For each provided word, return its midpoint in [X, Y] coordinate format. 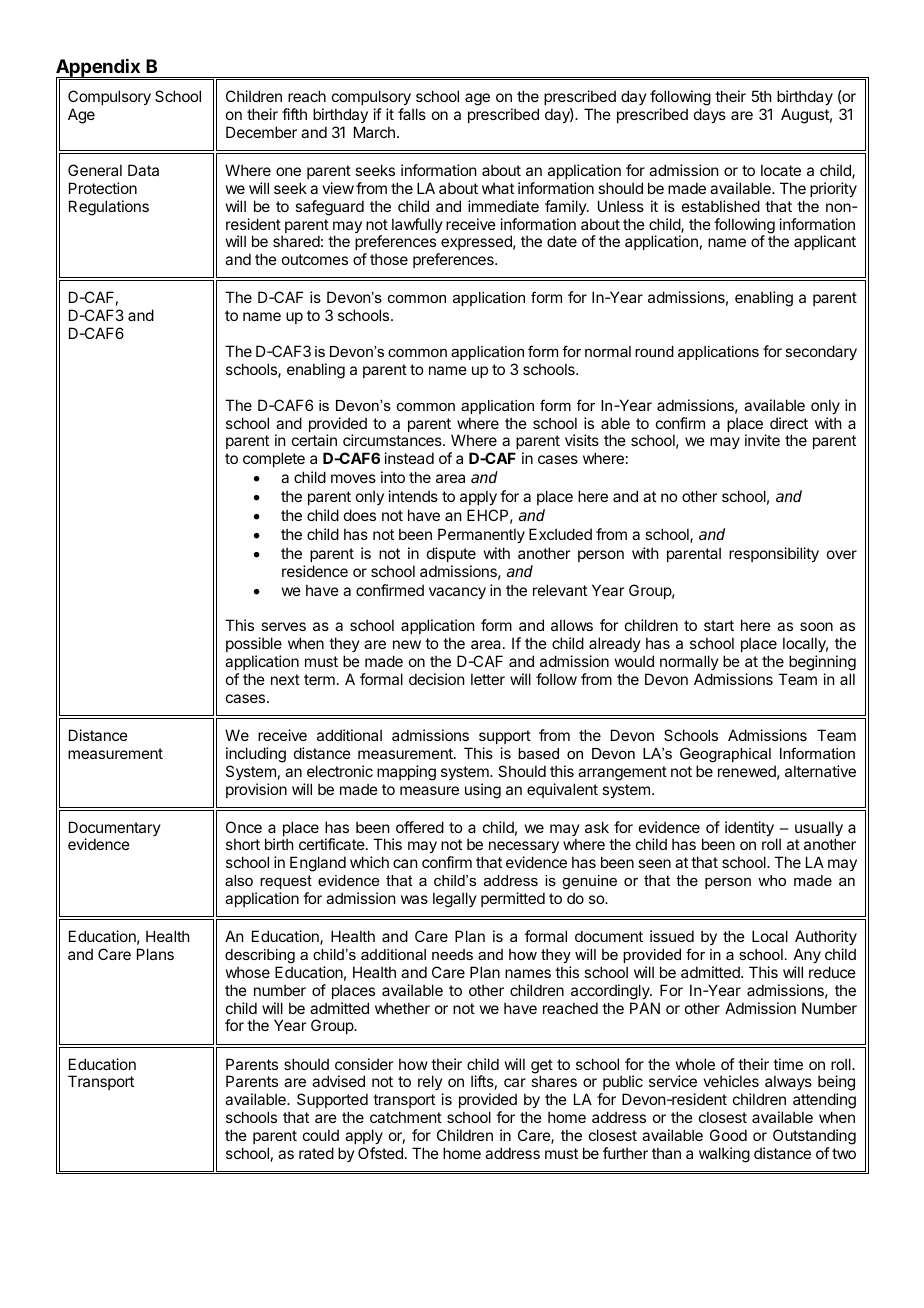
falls [412, 114]
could [321, 1135]
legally [455, 900]
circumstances [393, 440]
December [261, 132]
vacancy [457, 593]
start [719, 625]
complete [274, 459]
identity [749, 828]
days [710, 115]
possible [254, 644]
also [239, 880]
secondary [821, 352]
